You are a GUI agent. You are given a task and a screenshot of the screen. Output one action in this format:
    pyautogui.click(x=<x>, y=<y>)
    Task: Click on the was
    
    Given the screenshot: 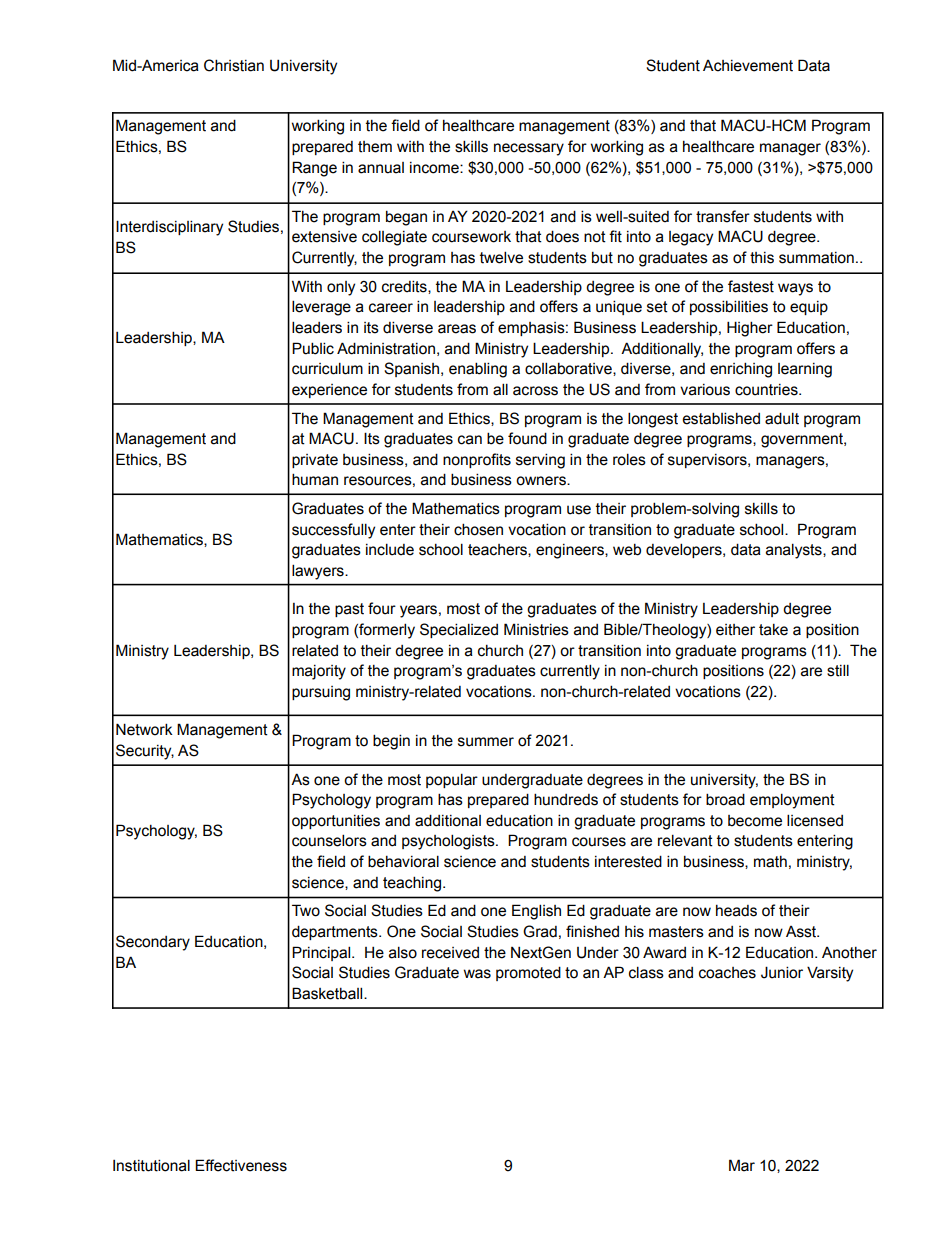 What is the action you would take?
    pyautogui.click(x=477, y=974)
